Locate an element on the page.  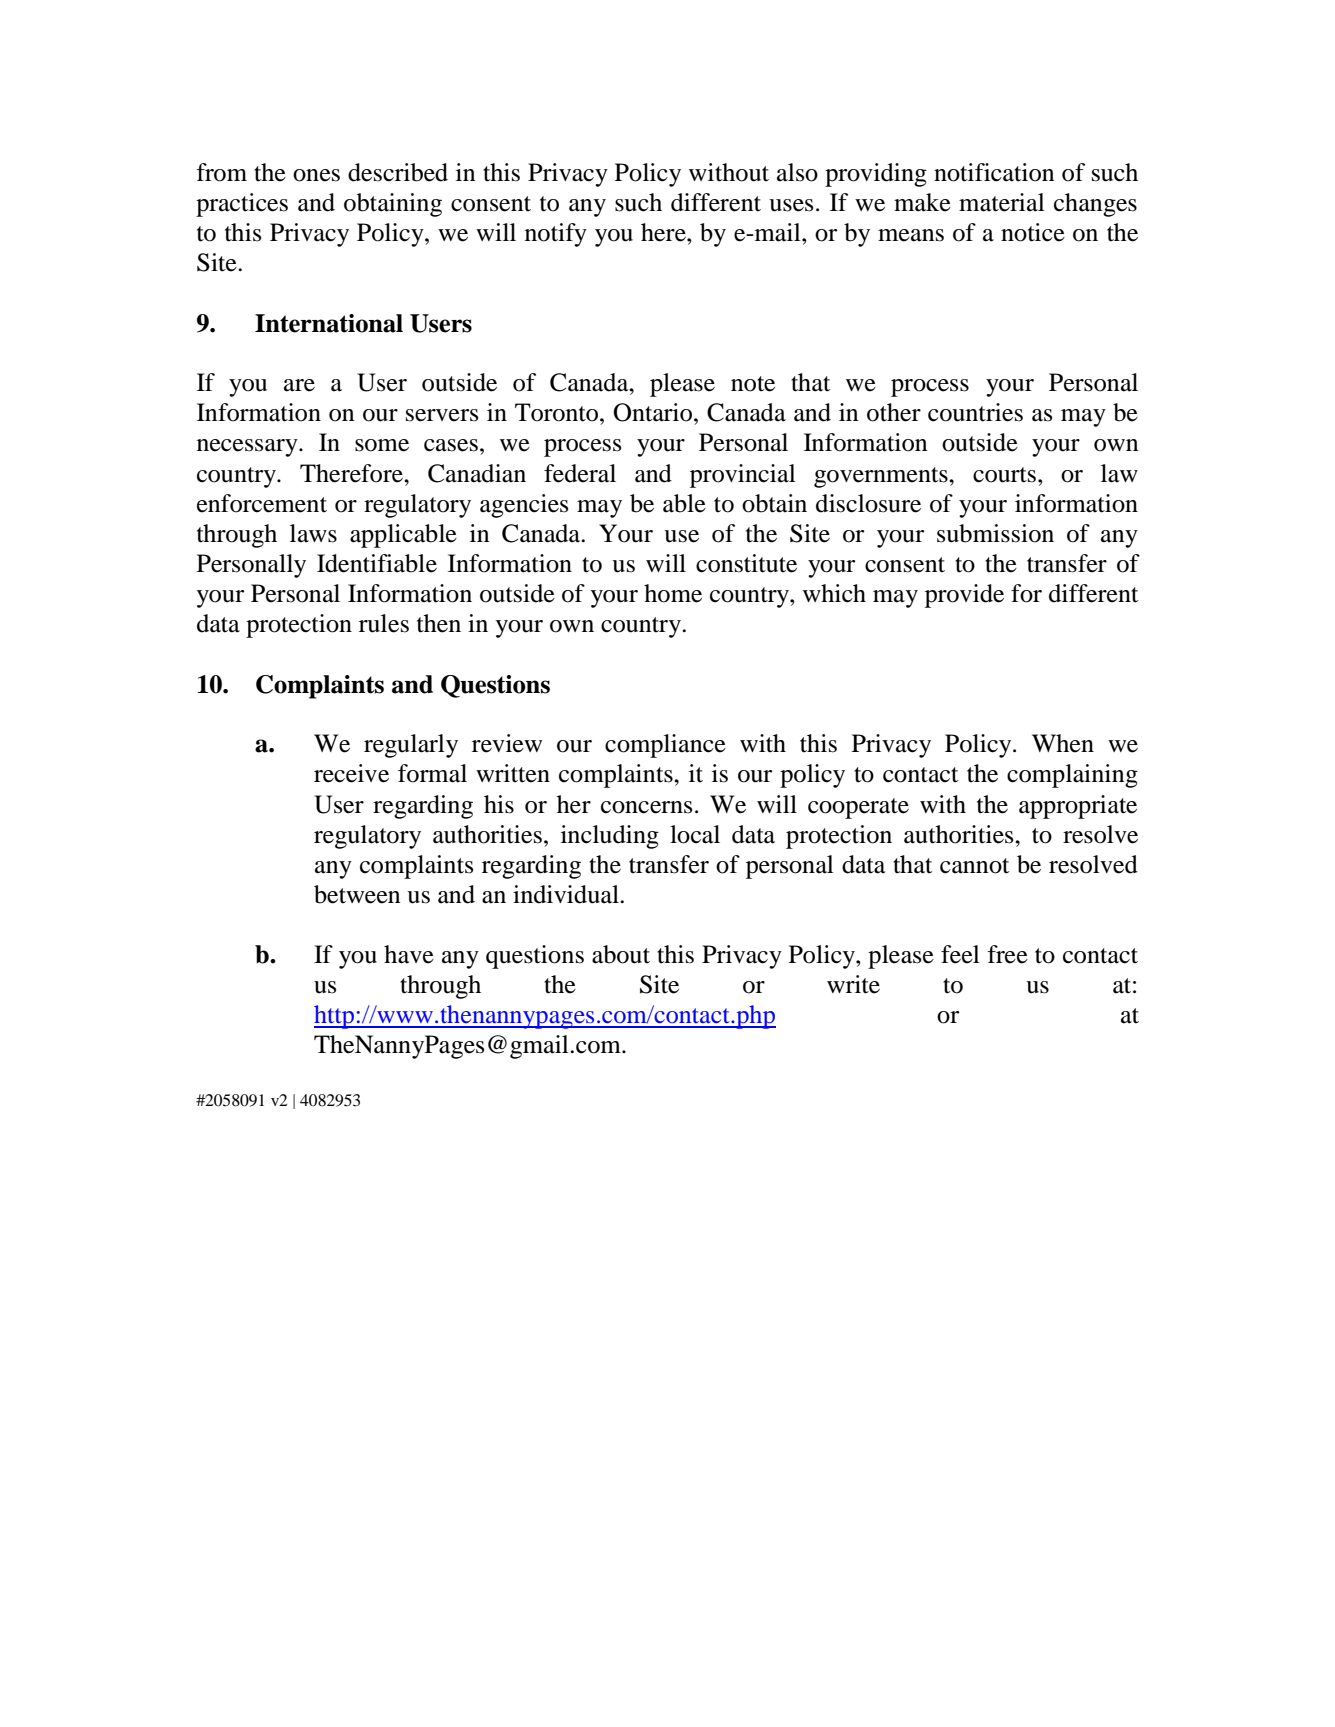
provide is located at coordinates (964, 596).
